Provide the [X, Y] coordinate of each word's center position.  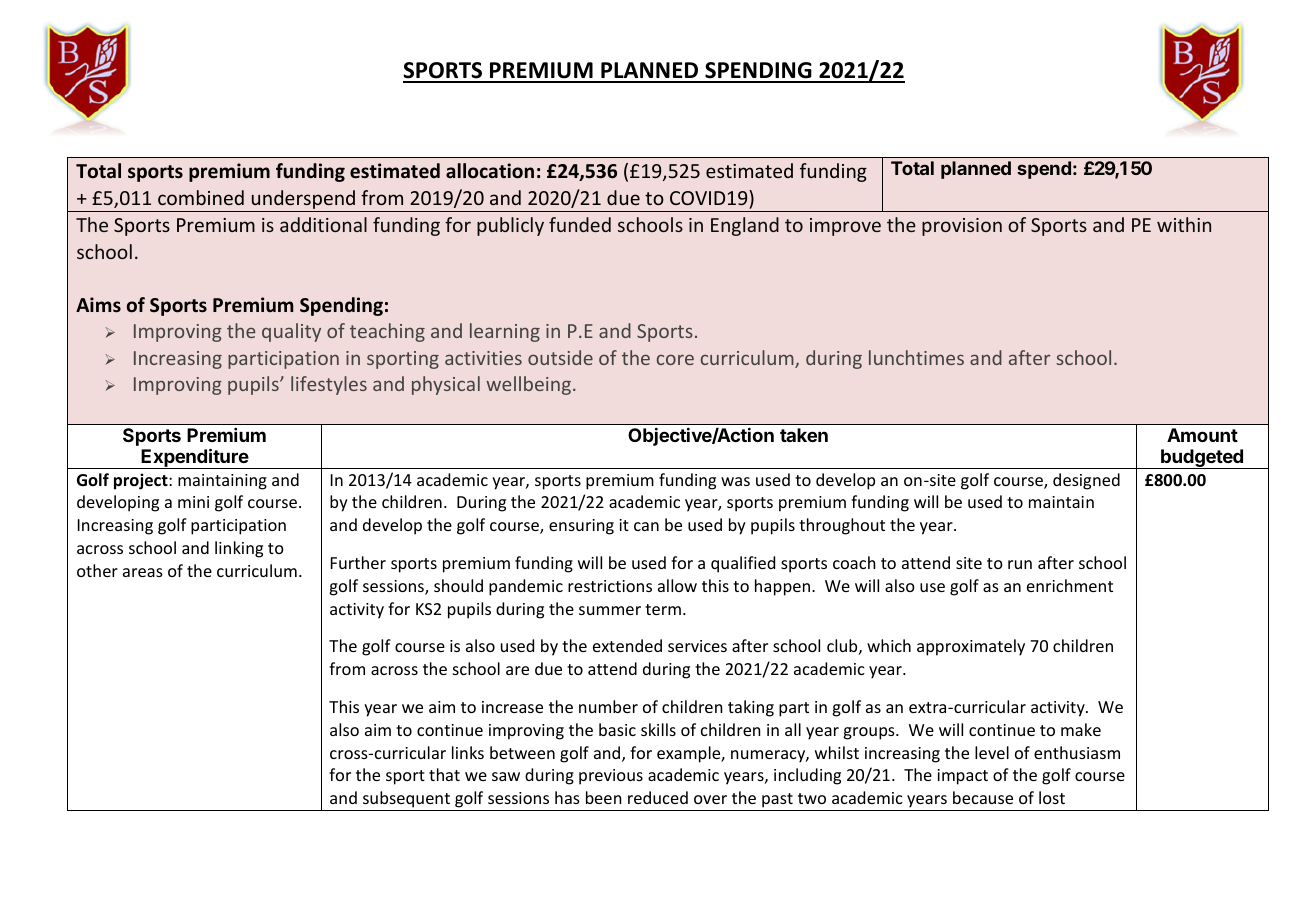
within [1184, 224]
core [675, 360]
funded [580, 224]
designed [1086, 481]
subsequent [406, 799]
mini [193, 502]
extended [627, 645]
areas [143, 572]
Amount [1202, 435]
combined [201, 197]
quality [291, 332]
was [735, 481]
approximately [971, 647]
